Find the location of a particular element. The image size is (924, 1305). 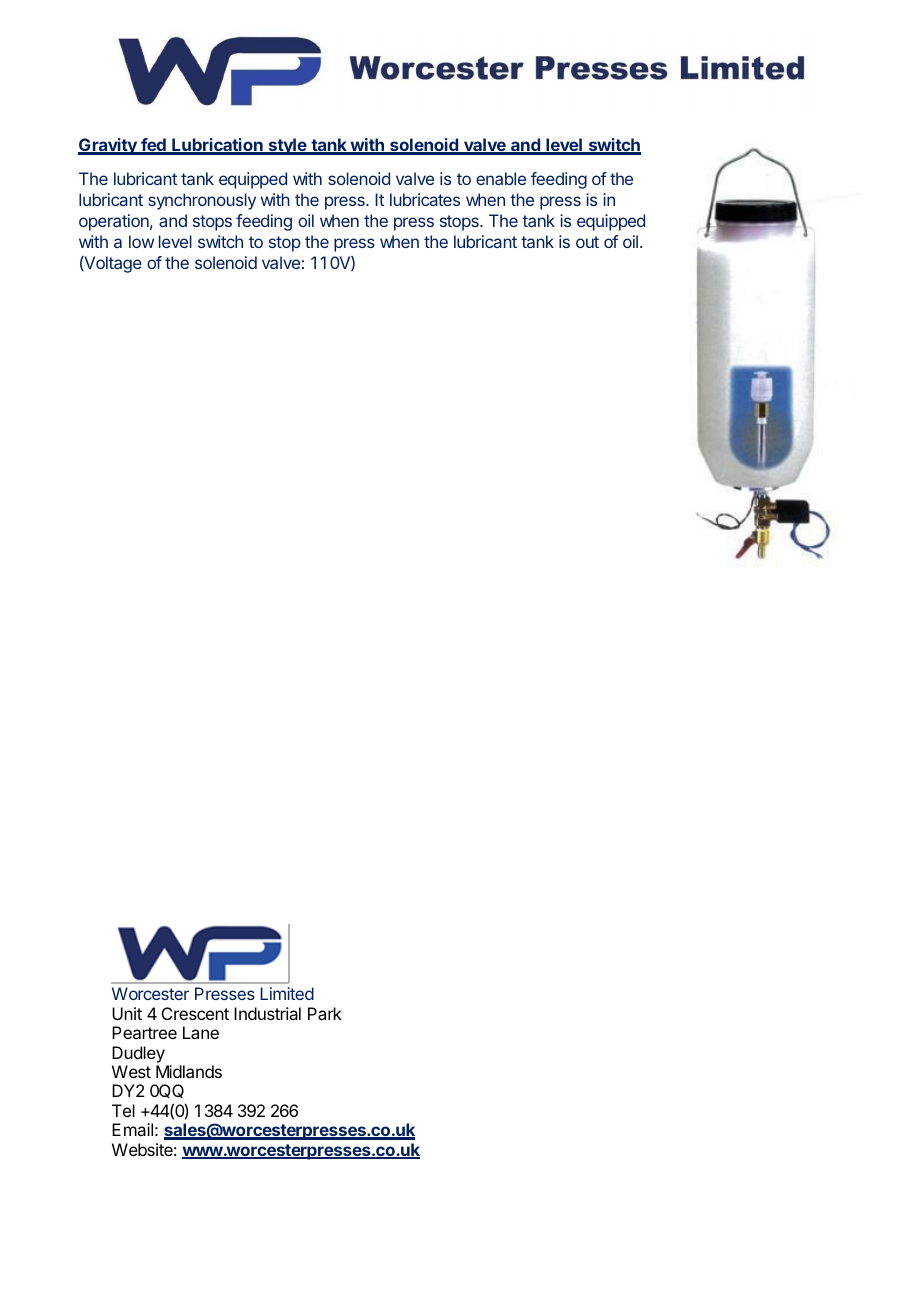

fed is located at coordinates (153, 146).
